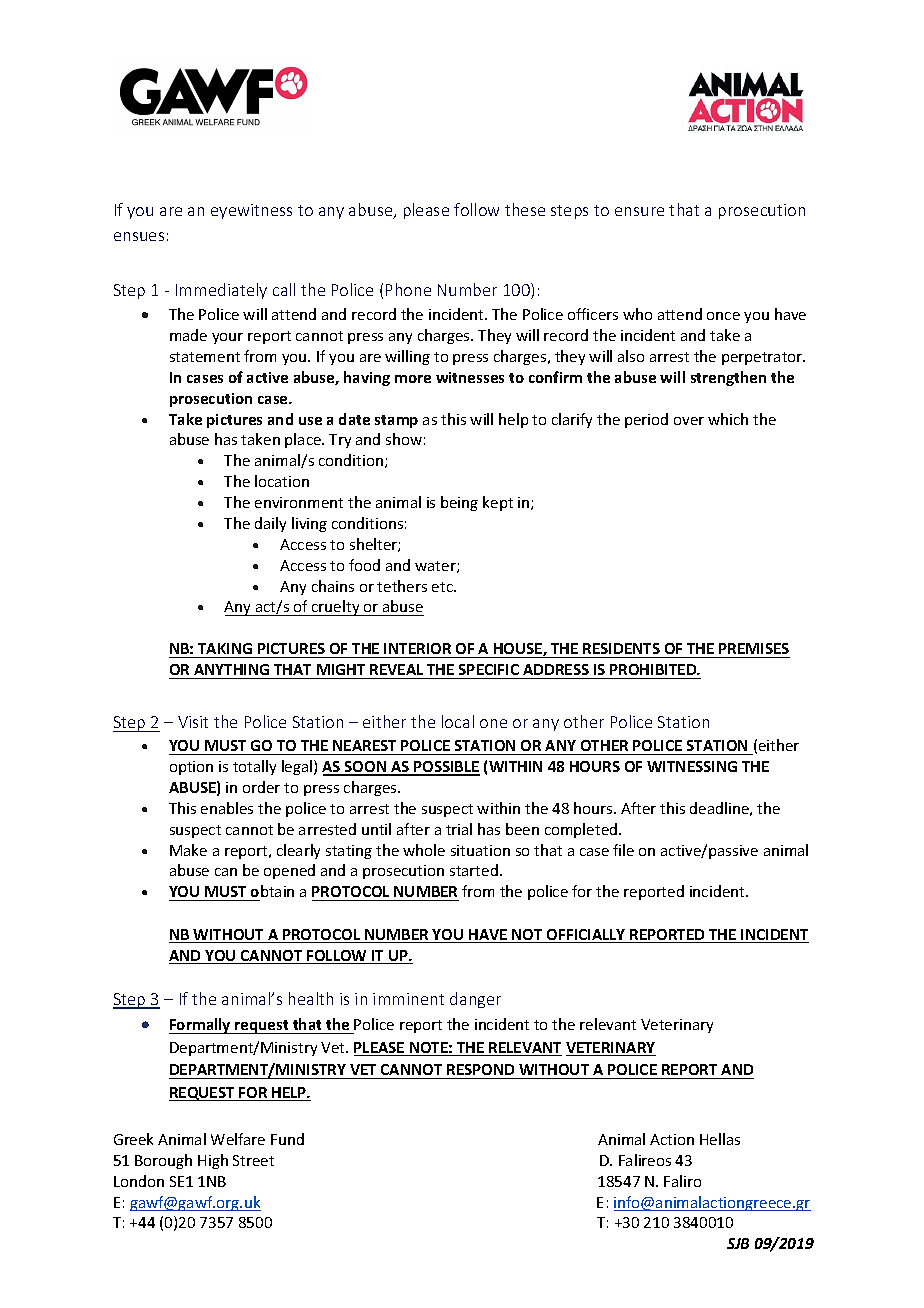  What do you see at coordinates (282, 481) in the page?
I see `location` at bounding box center [282, 481].
